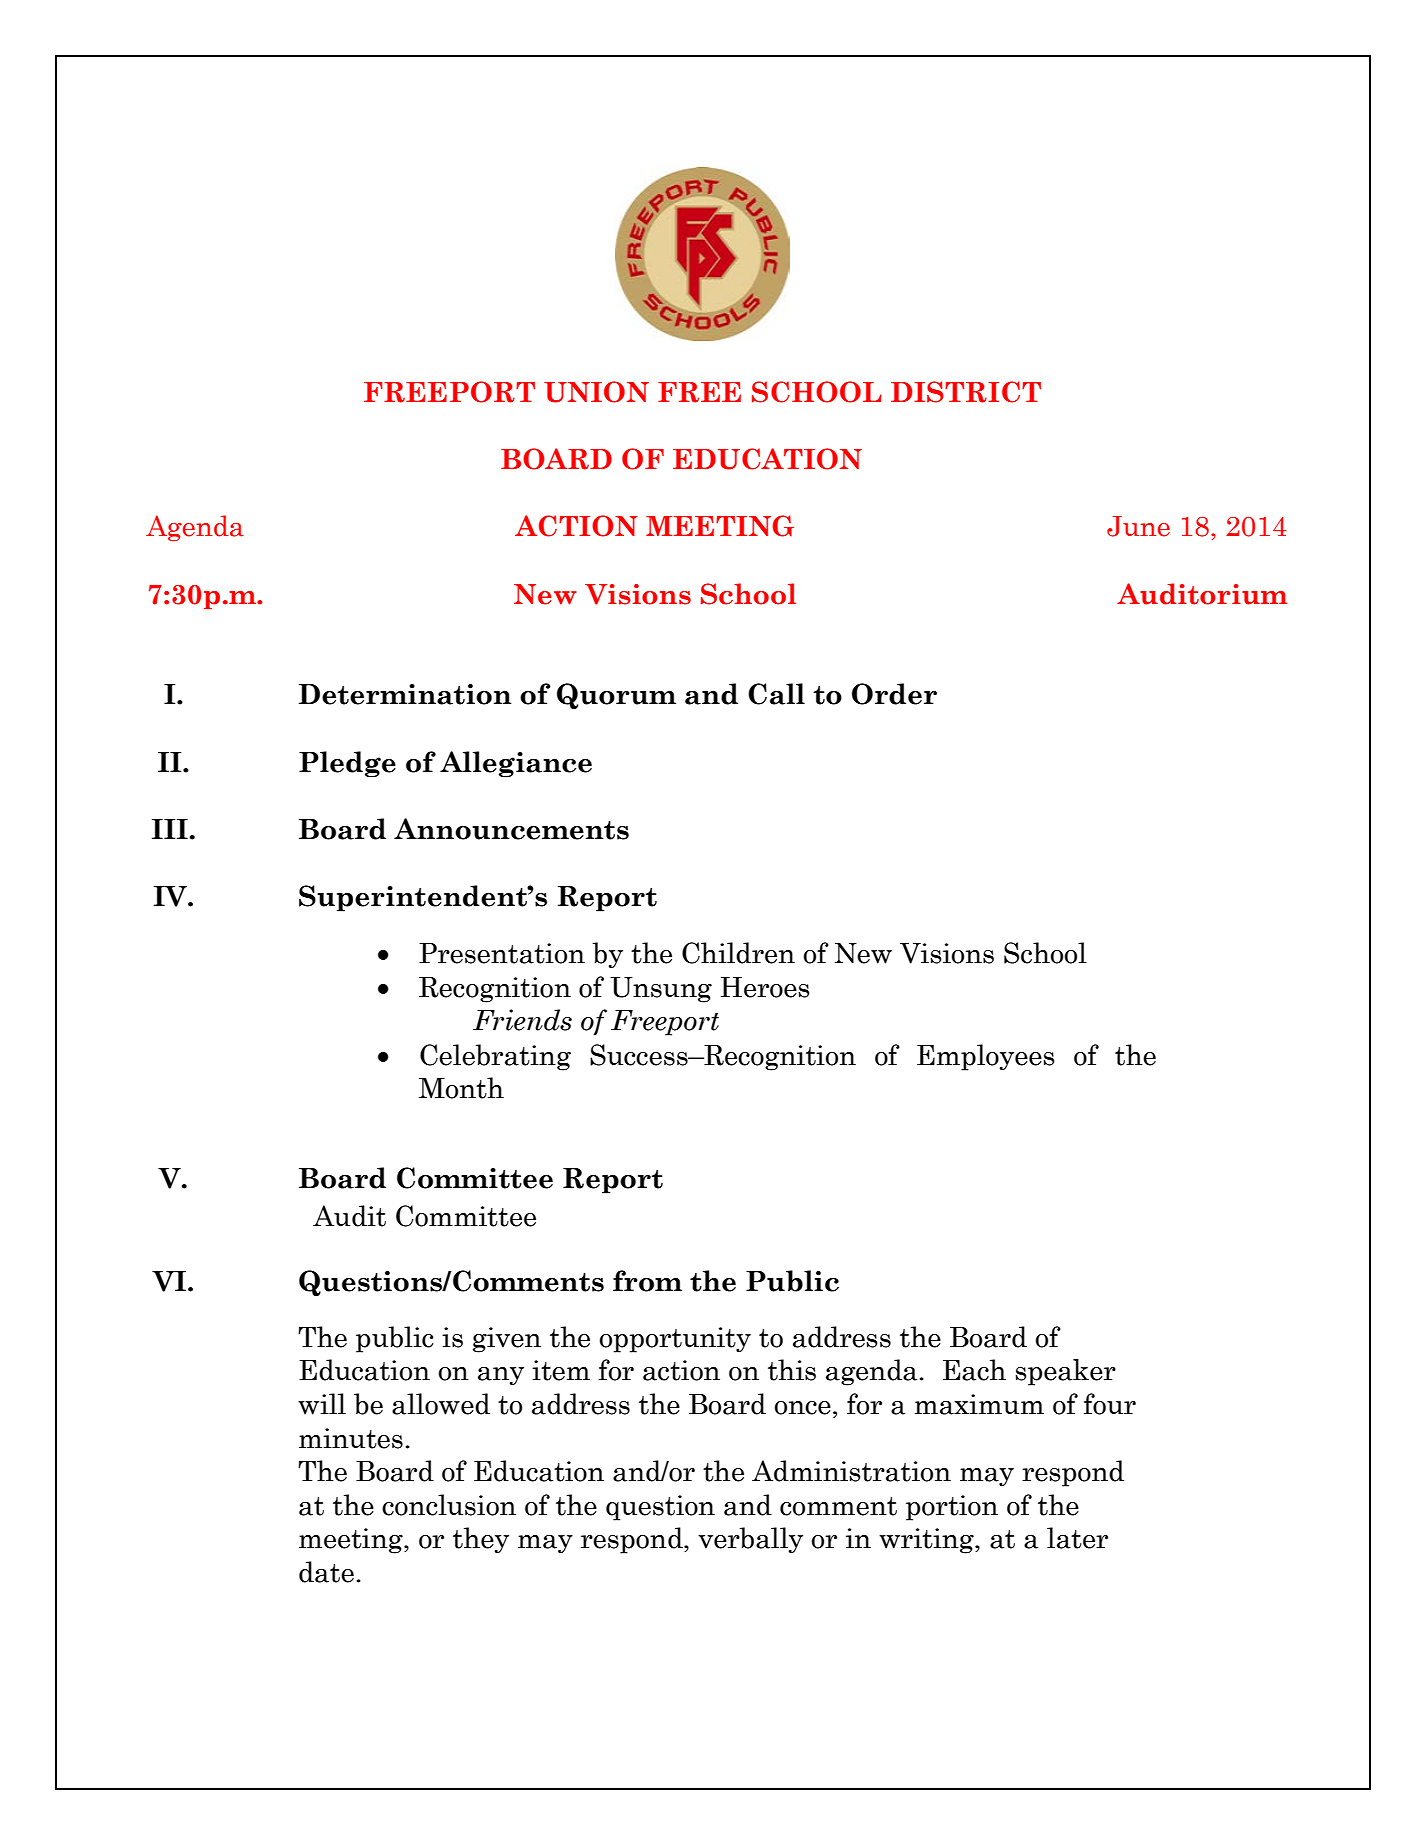  I want to click on verbally, so click(750, 1540).
